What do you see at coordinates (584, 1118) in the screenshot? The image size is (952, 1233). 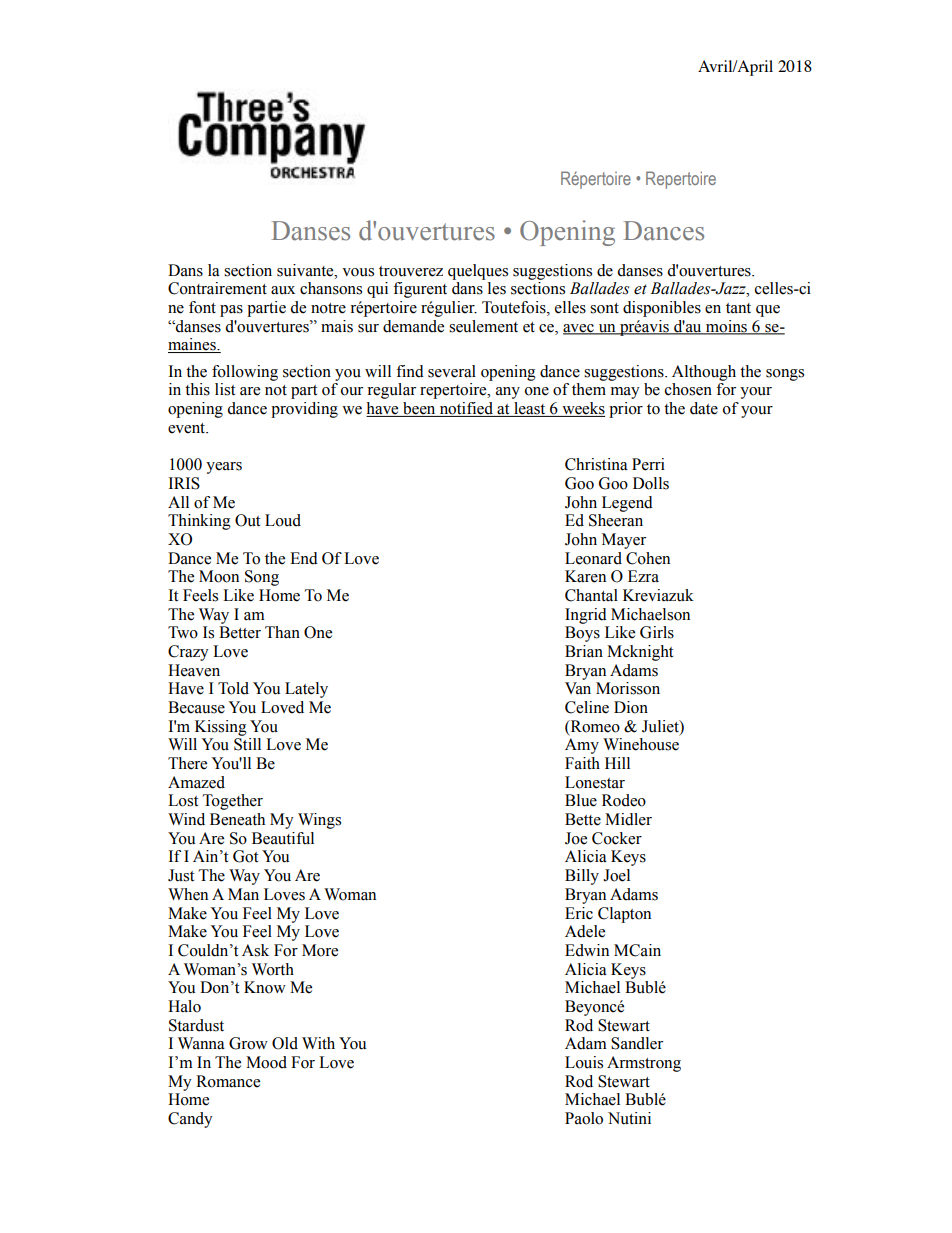 I see `Paolo` at bounding box center [584, 1118].
